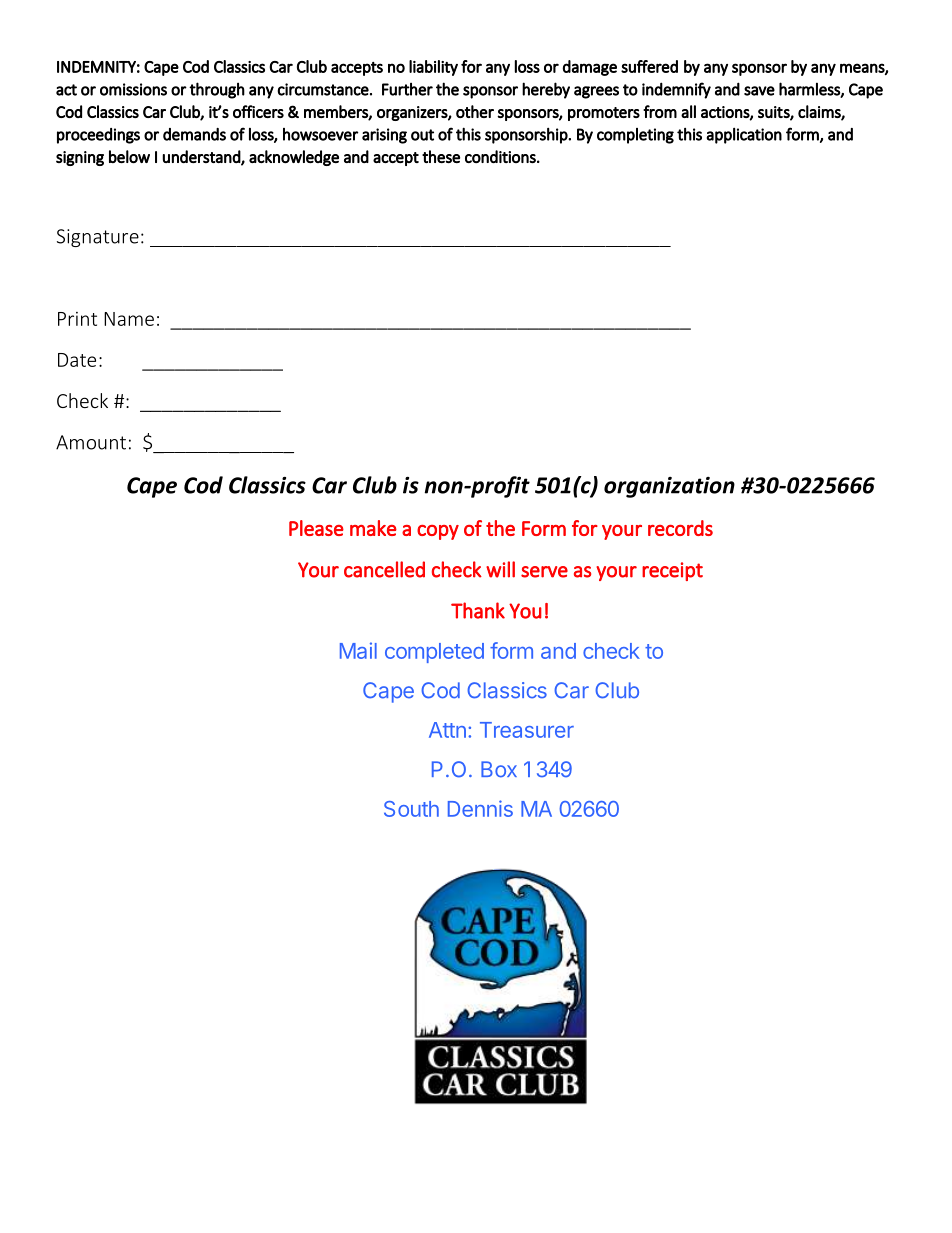 The image size is (952, 1233). What do you see at coordinates (91, 442) in the screenshot?
I see `Amount` at bounding box center [91, 442].
